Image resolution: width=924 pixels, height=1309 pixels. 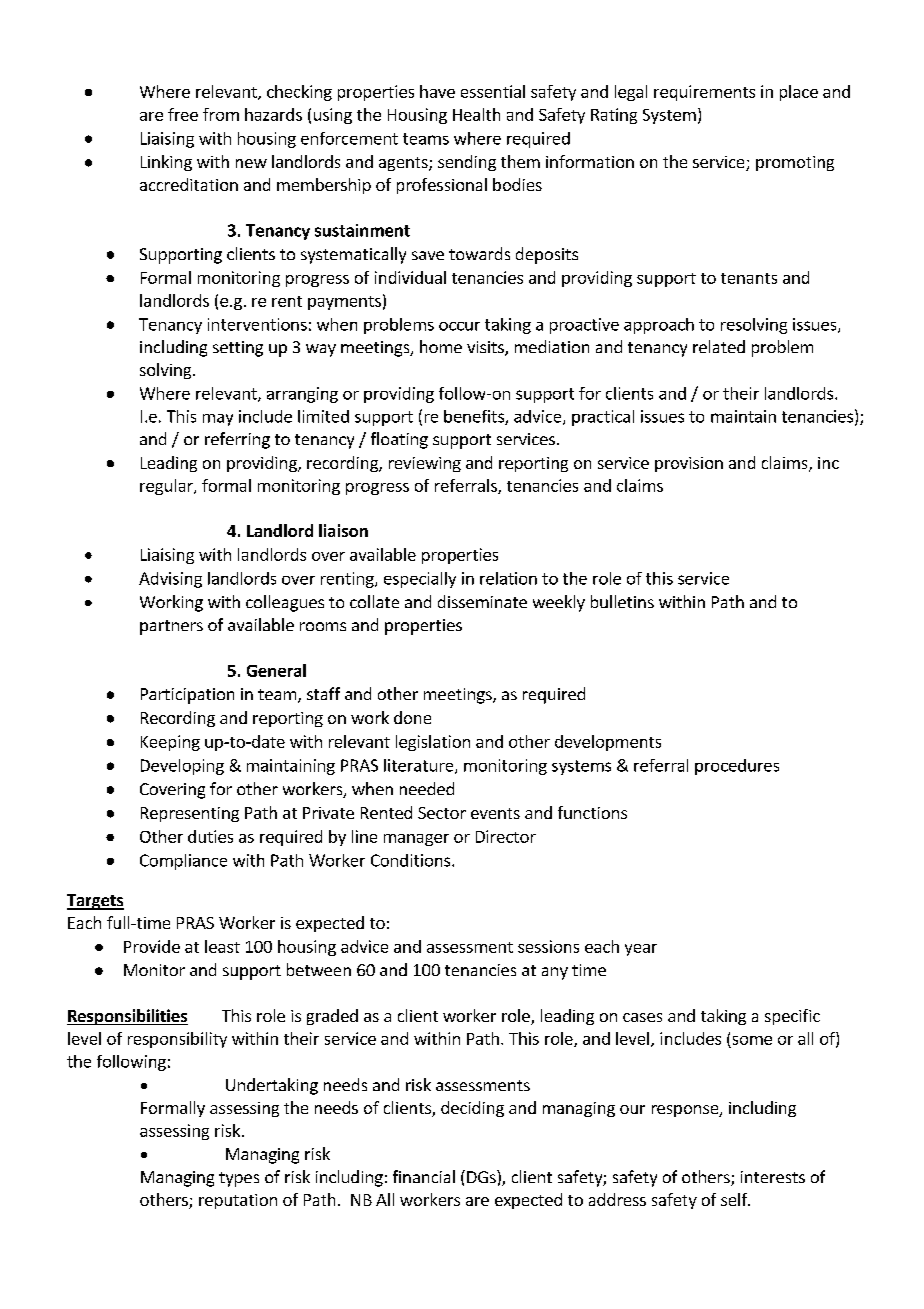 What do you see at coordinates (704, 93) in the screenshot?
I see `requirements` at bounding box center [704, 93].
